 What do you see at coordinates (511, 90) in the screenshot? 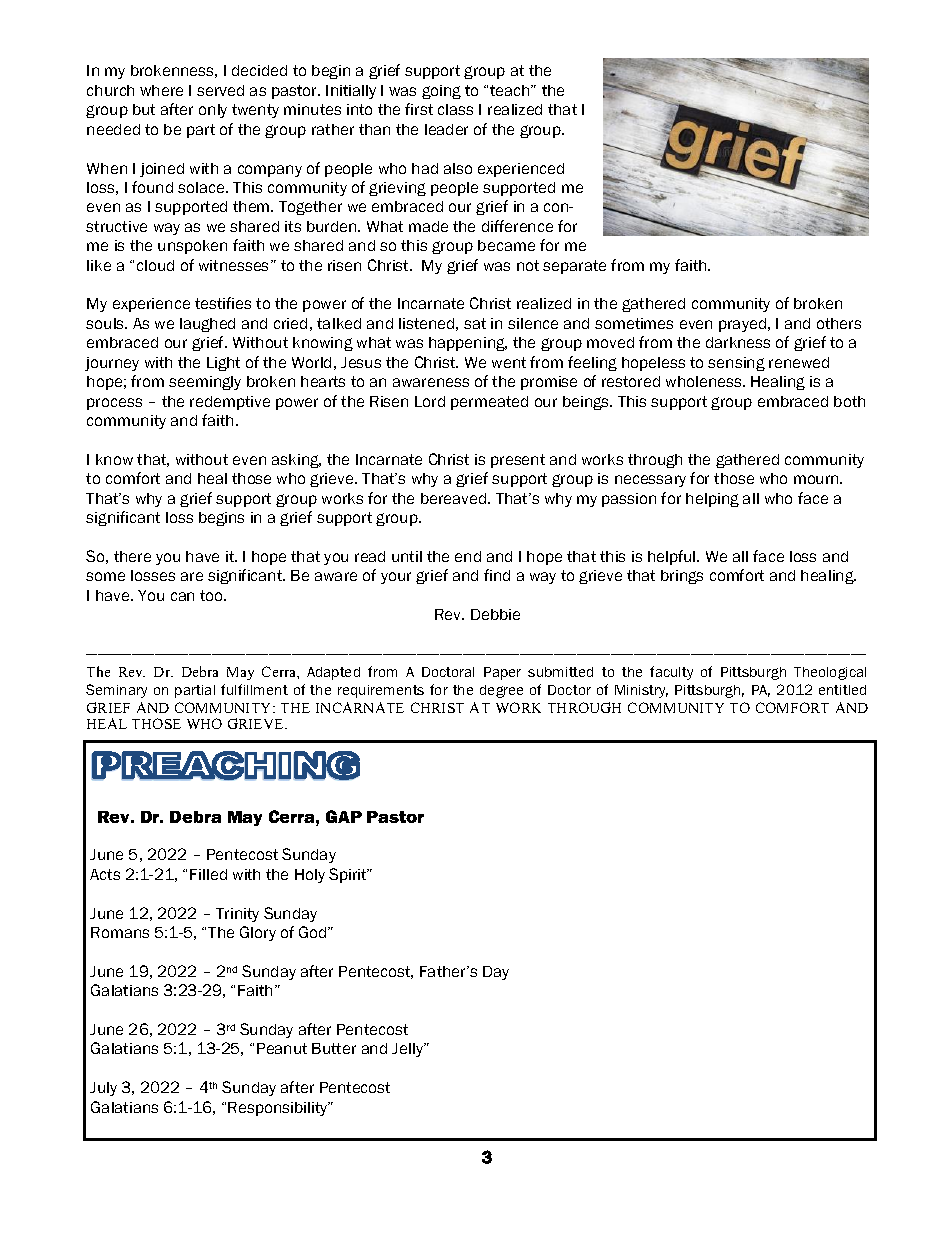
I see `teach` at bounding box center [511, 90].
